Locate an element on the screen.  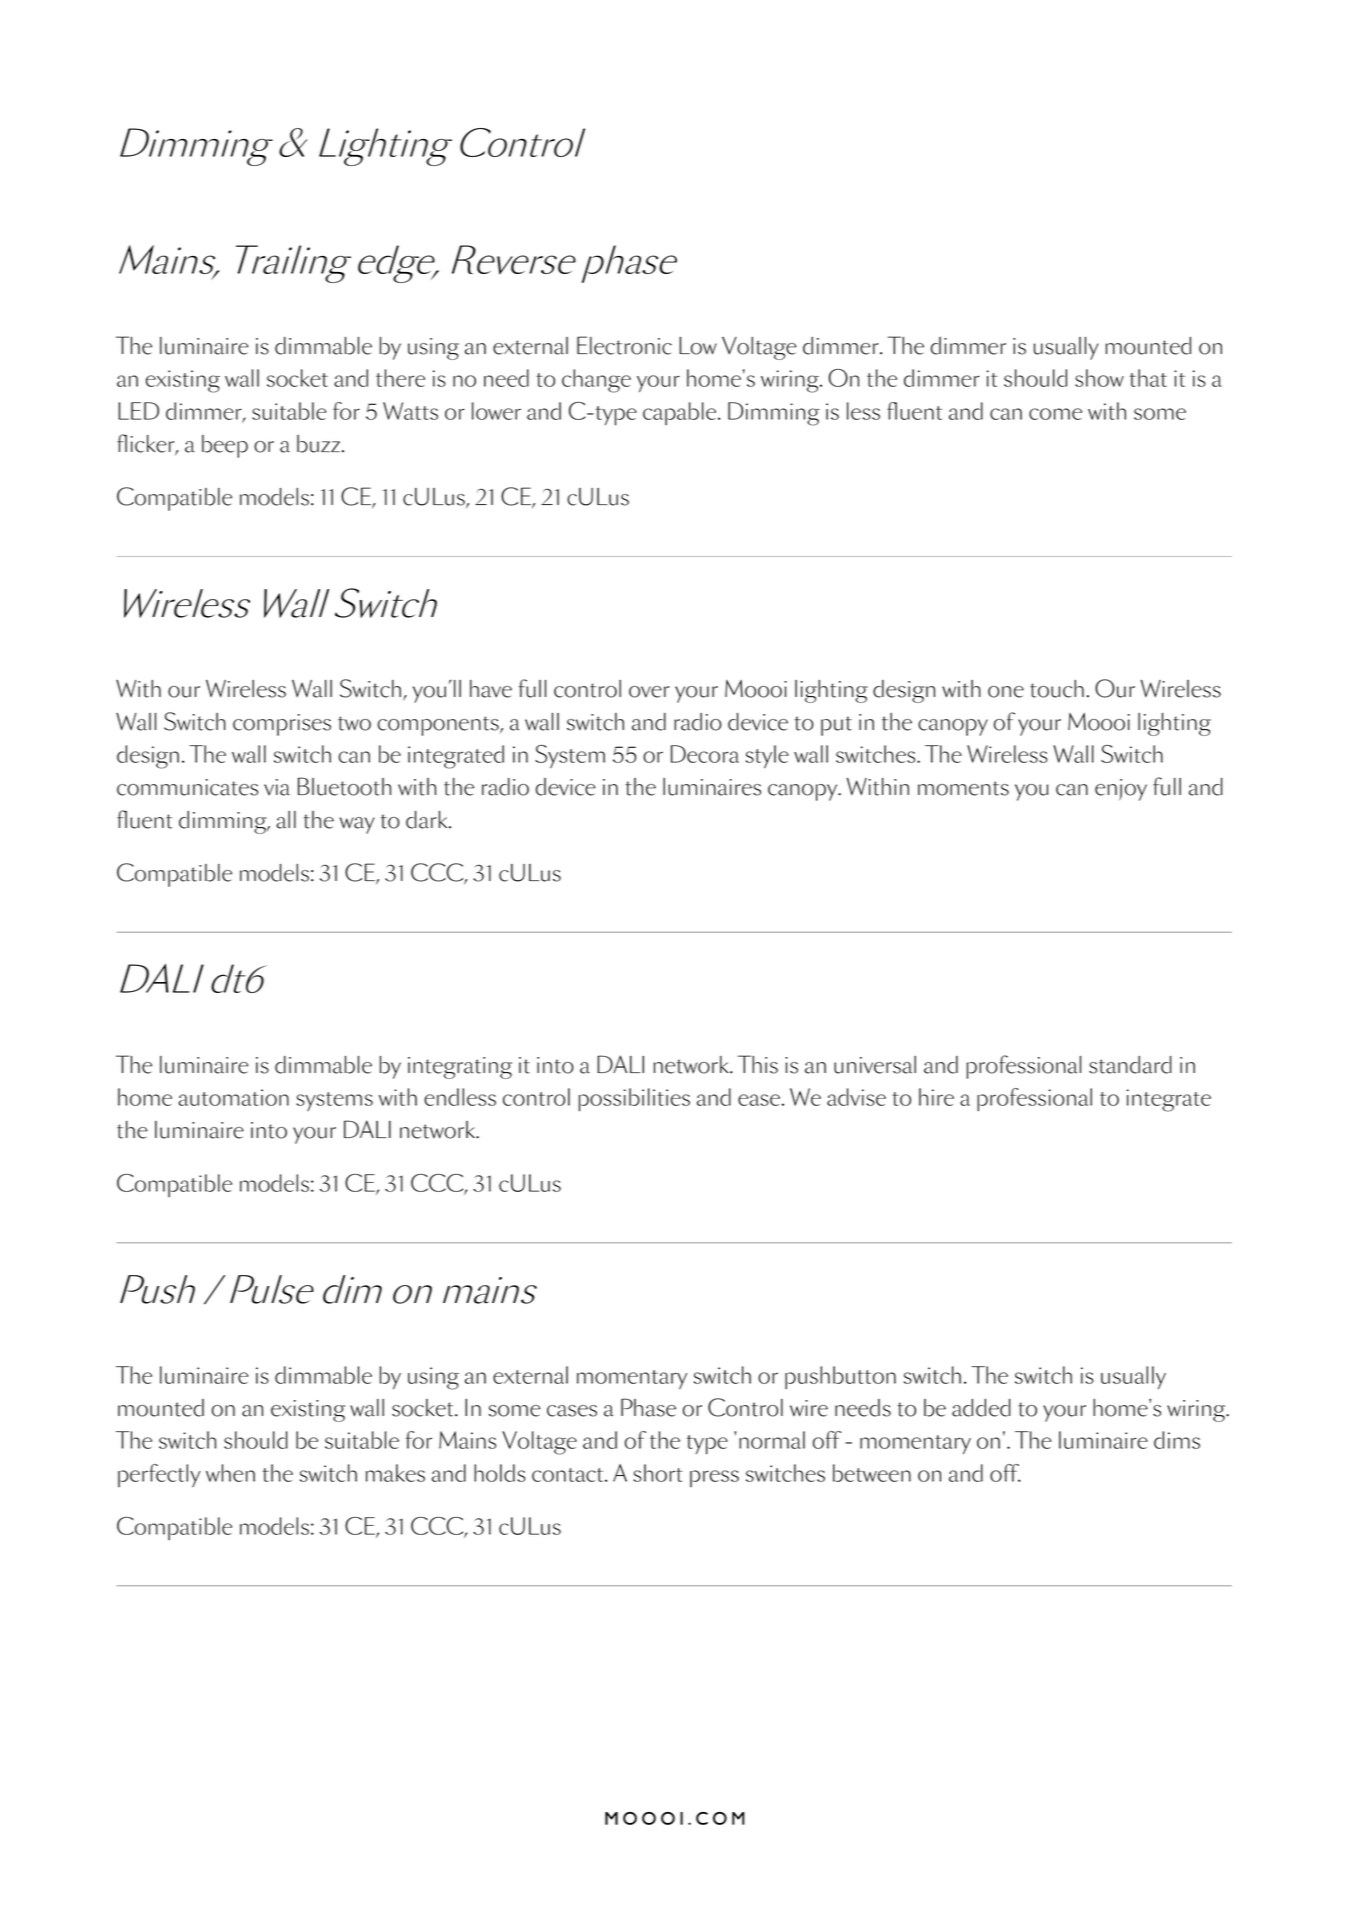
short is located at coordinates (658, 1473).
